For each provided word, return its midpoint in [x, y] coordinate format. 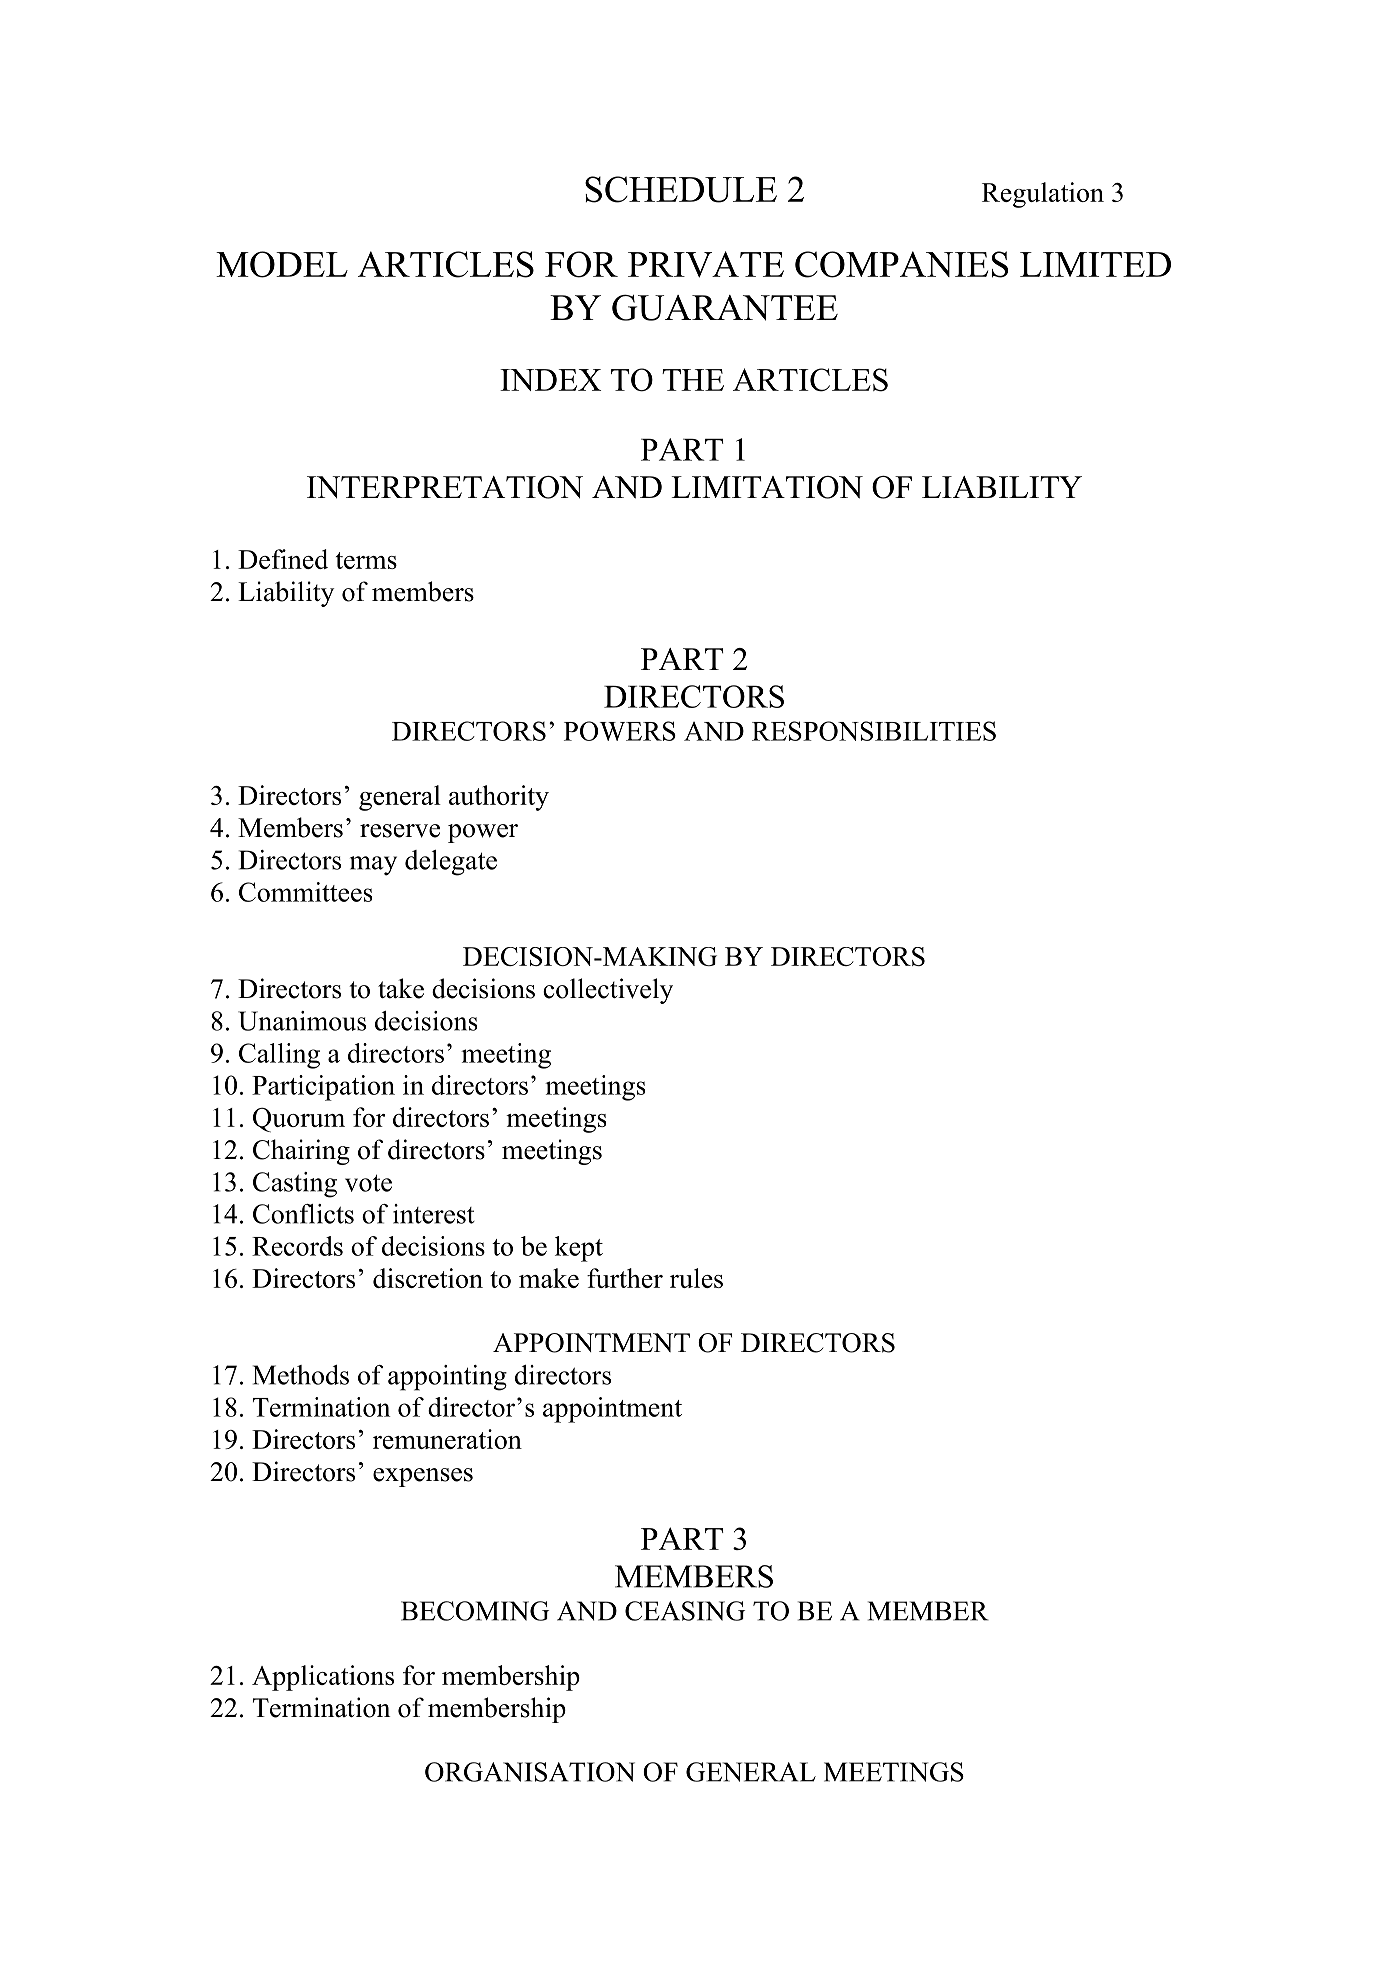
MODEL [282, 264]
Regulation [1043, 195]
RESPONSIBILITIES [874, 731]
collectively [608, 991]
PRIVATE [706, 264]
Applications [323, 1678]
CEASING [685, 1611]
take [401, 988]
